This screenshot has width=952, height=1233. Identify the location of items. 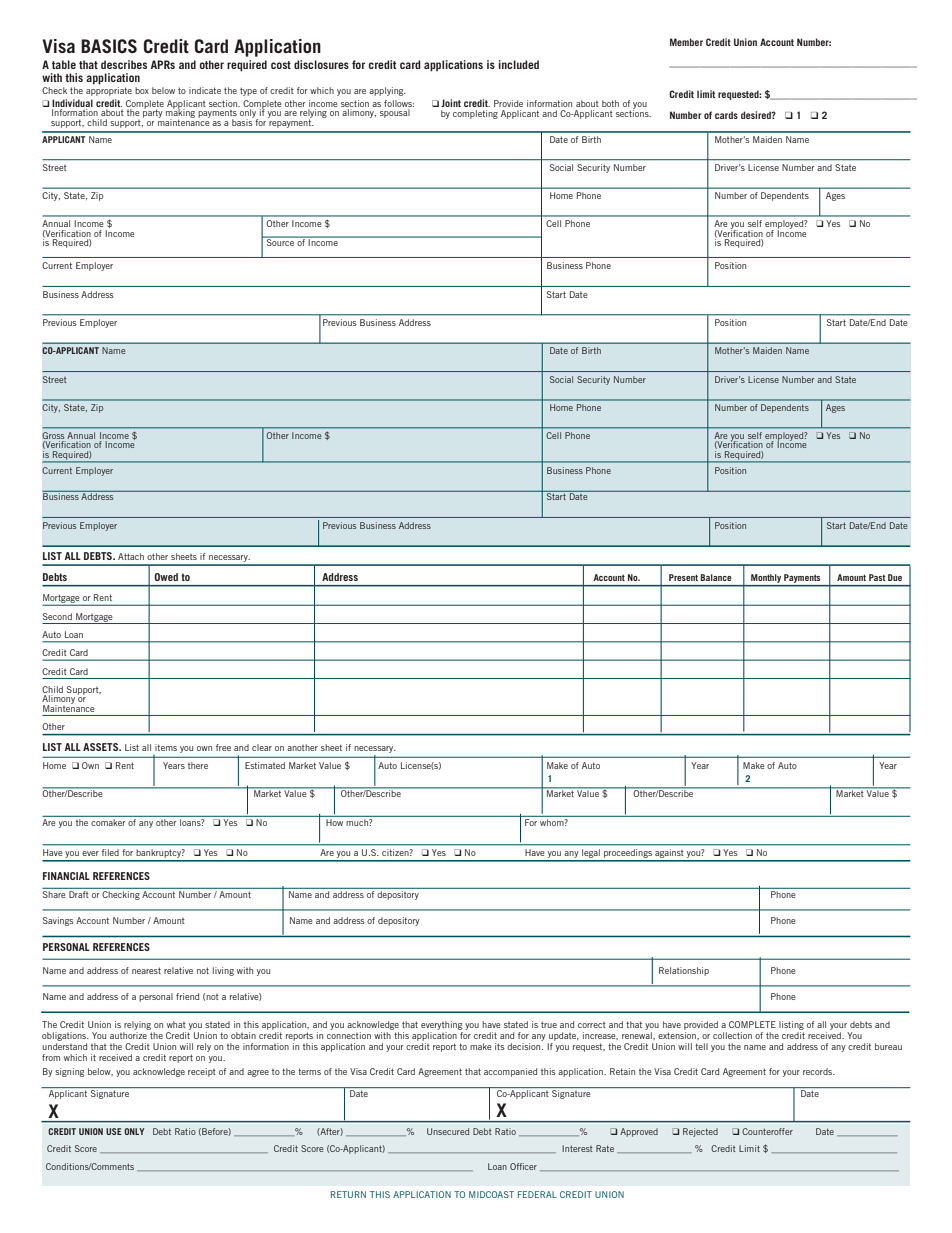
(166, 747).
